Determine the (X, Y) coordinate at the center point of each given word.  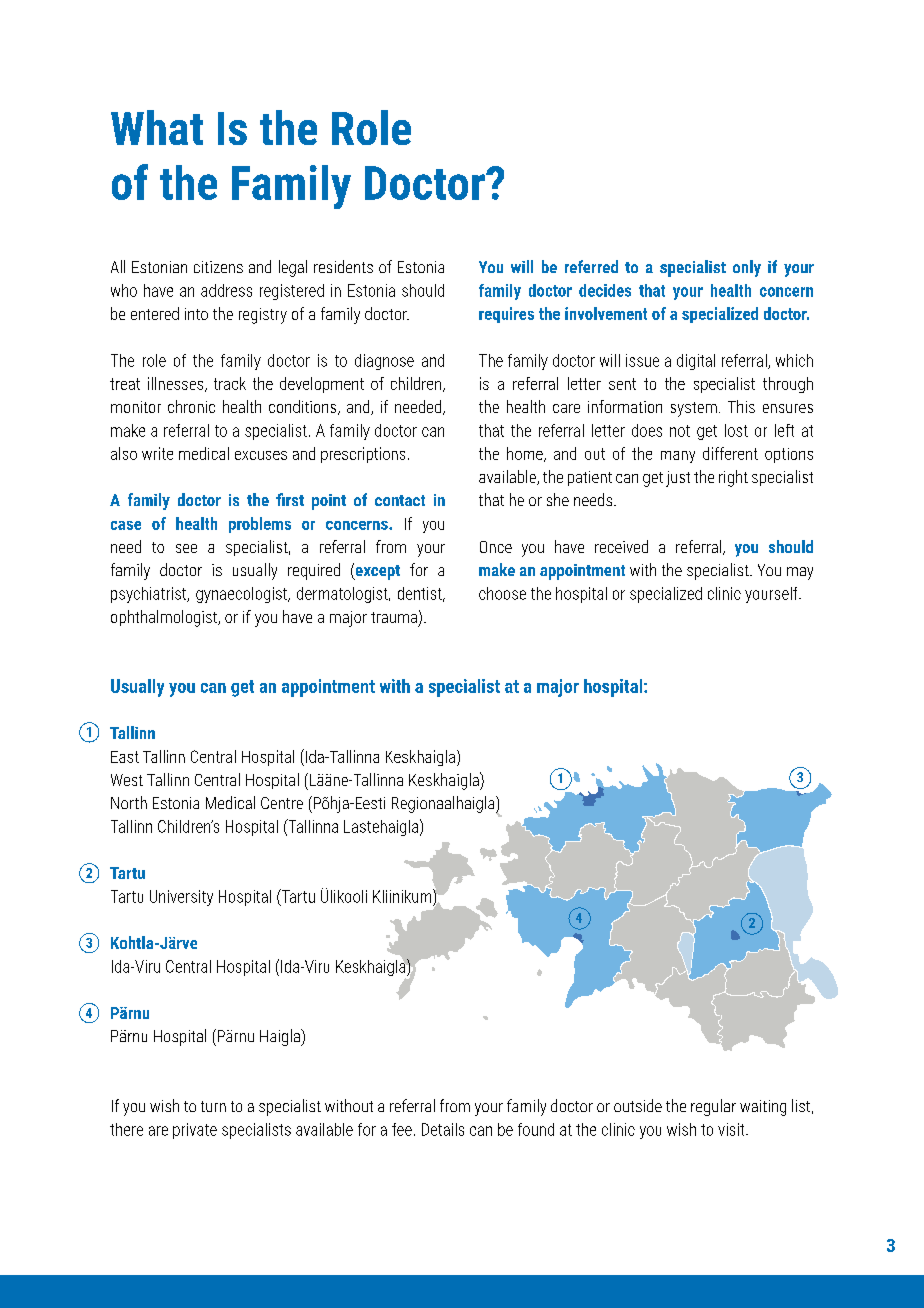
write (157, 453)
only (747, 268)
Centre (282, 803)
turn (213, 1106)
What (157, 127)
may (800, 573)
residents (343, 266)
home (526, 454)
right (733, 478)
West (127, 780)
